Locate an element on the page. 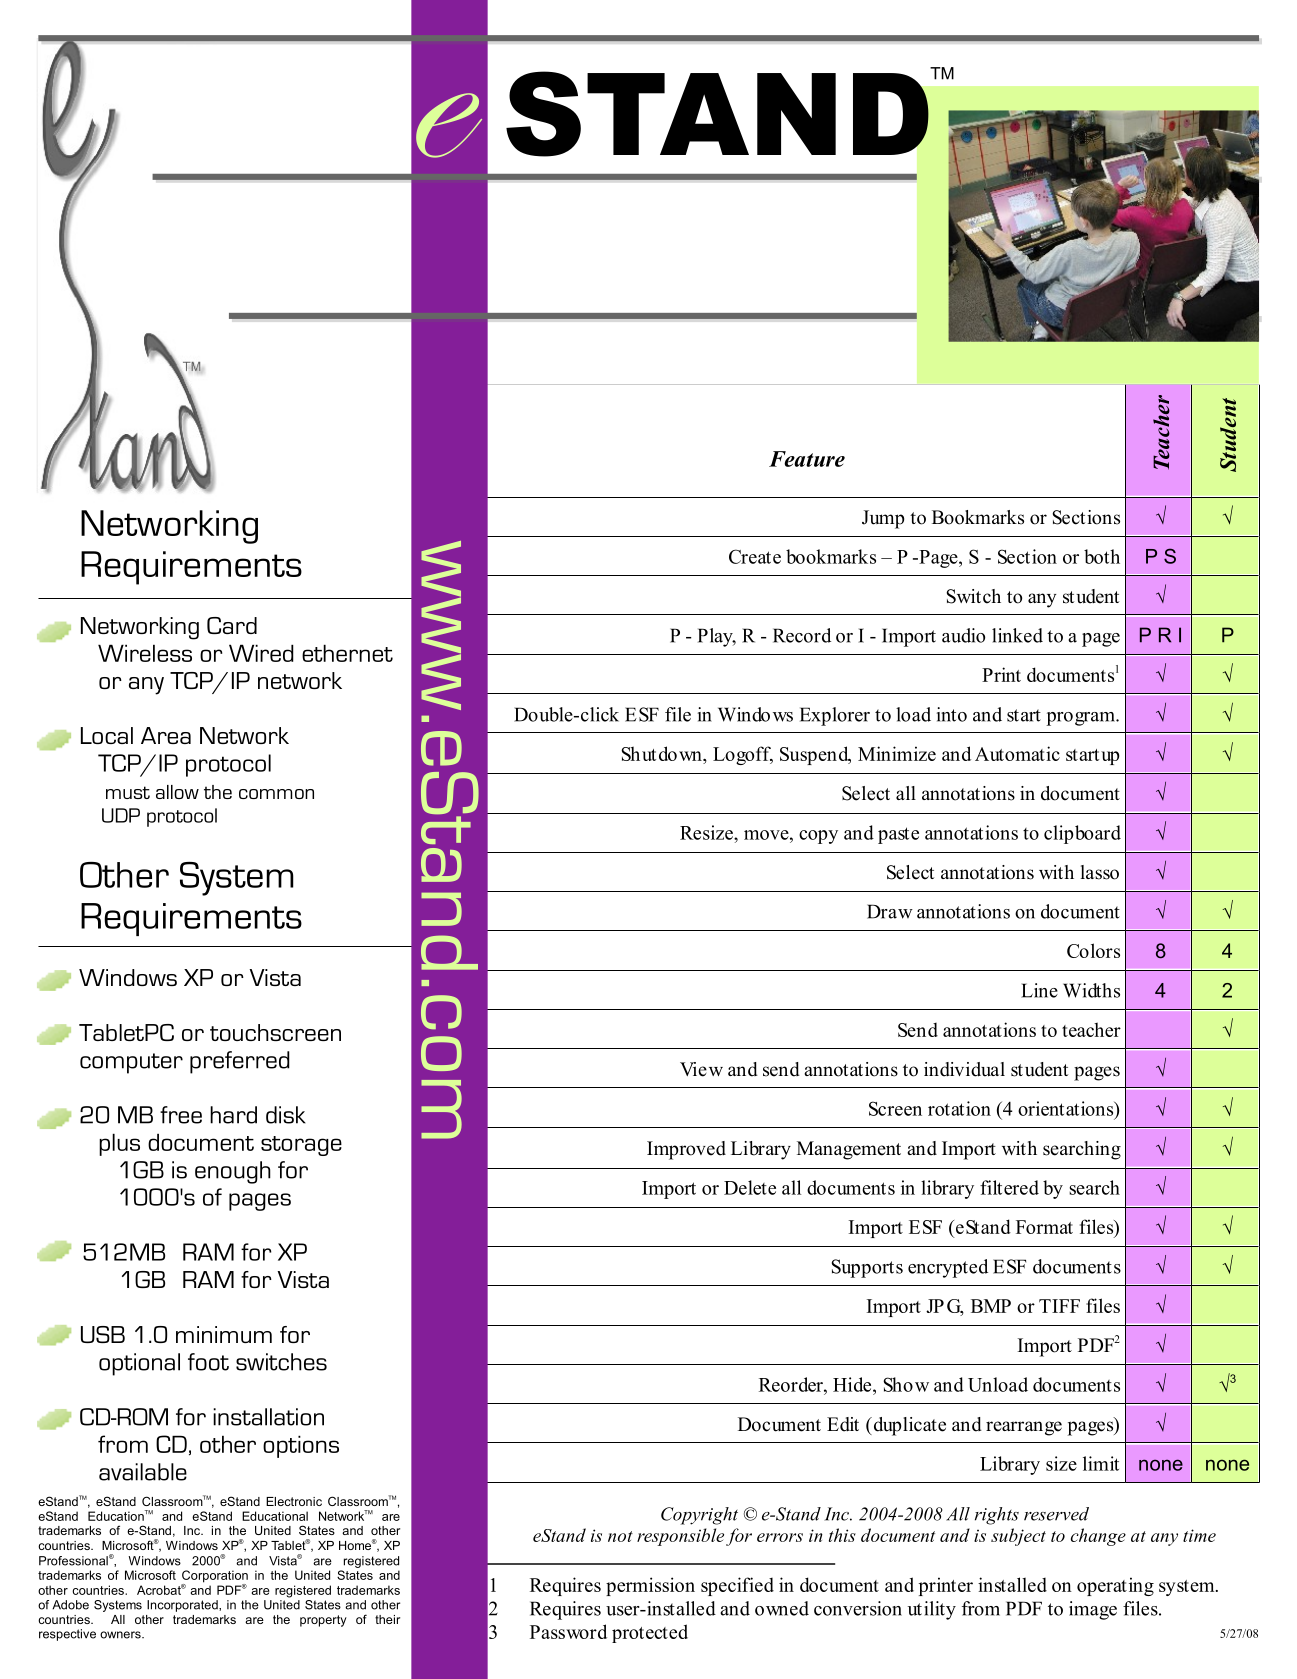 The height and width of the document is (1679, 1297). Create is located at coordinates (755, 556).
